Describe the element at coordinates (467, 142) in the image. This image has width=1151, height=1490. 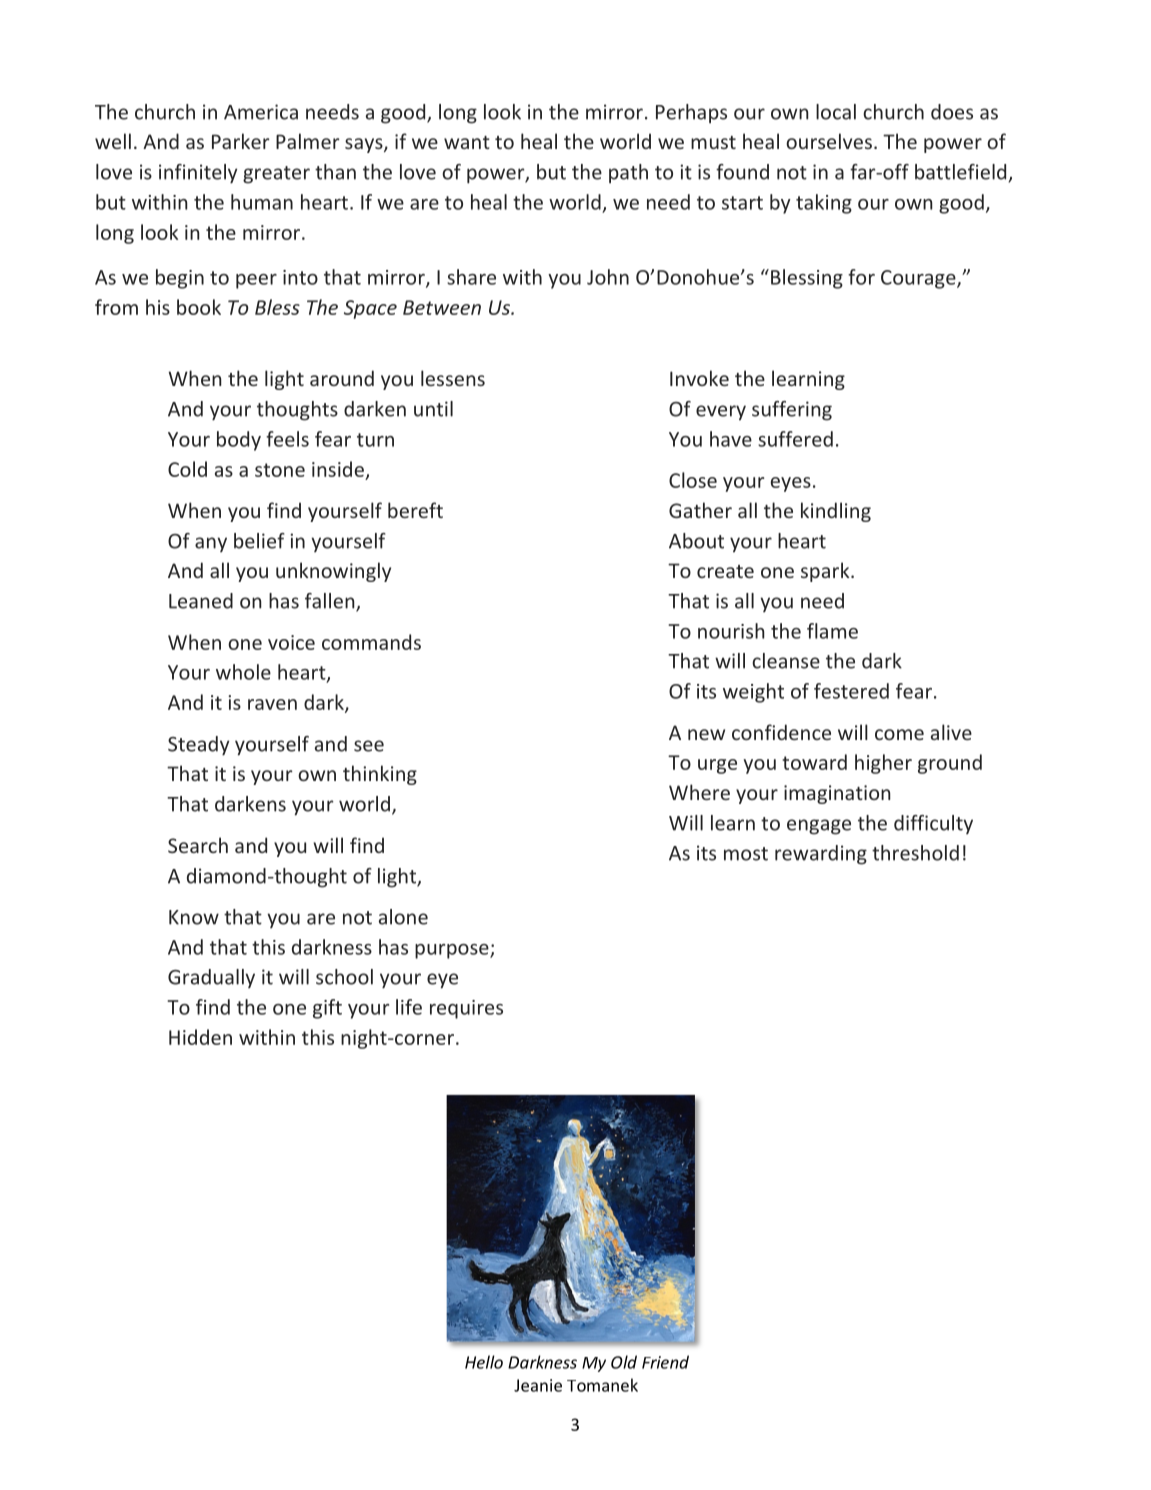
I see `want` at that location.
